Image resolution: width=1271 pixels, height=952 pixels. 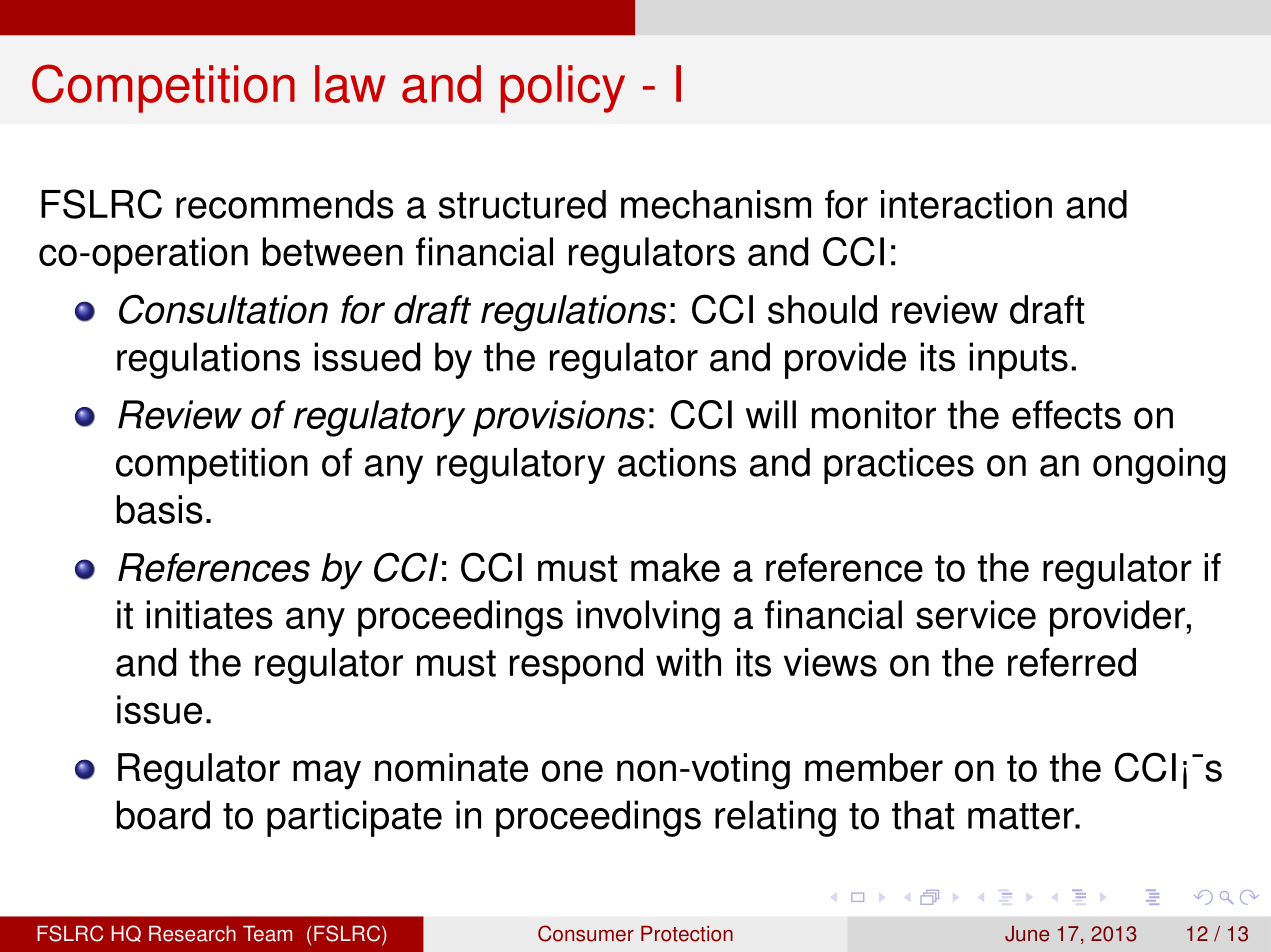 What do you see at coordinates (687, 934) in the screenshot?
I see `Protection` at bounding box center [687, 934].
